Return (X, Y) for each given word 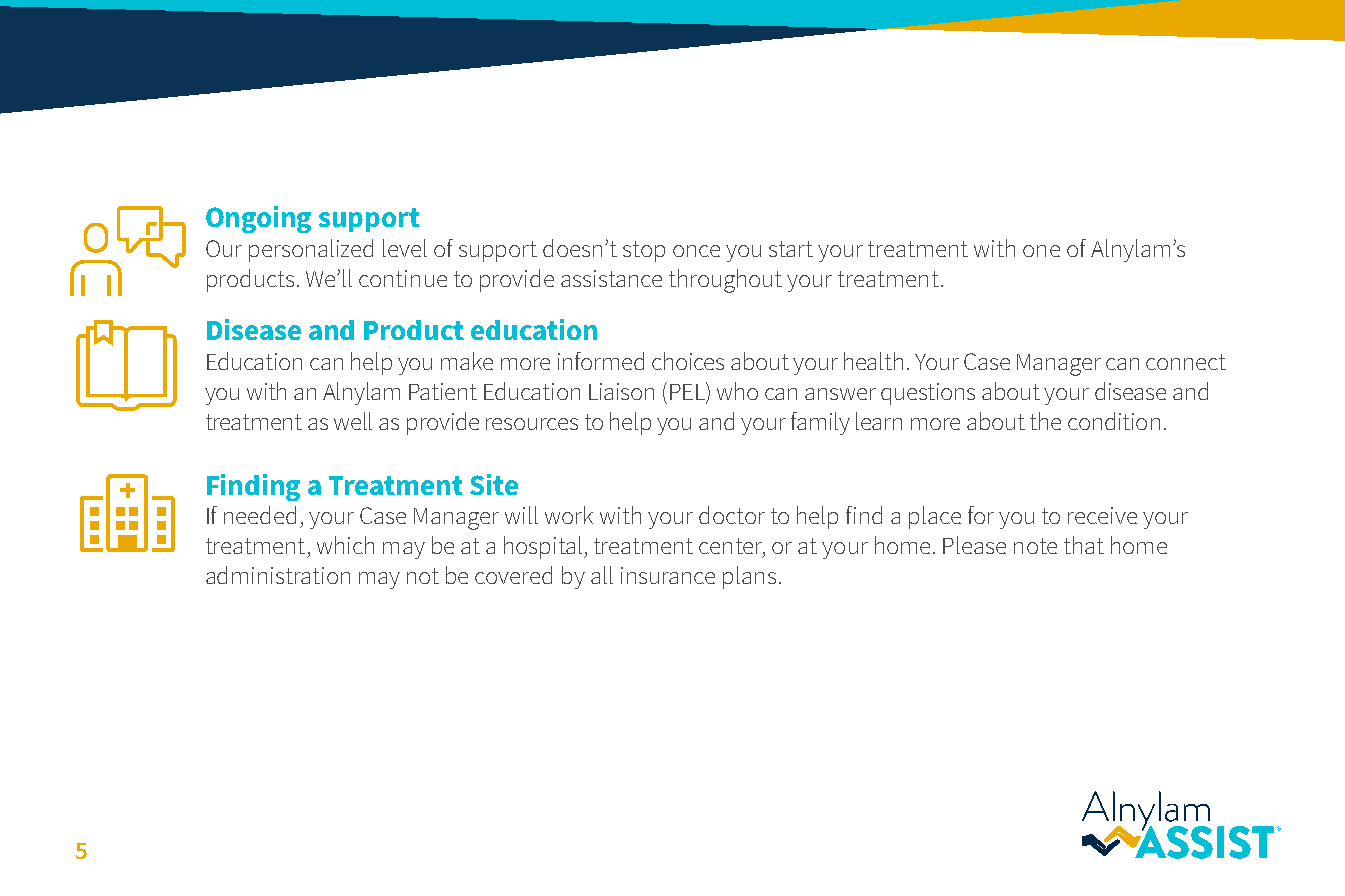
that (1084, 545)
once (696, 251)
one (1041, 251)
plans (749, 577)
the (1045, 421)
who (737, 391)
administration (278, 575)
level (405, 248)
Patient (443, 391)
